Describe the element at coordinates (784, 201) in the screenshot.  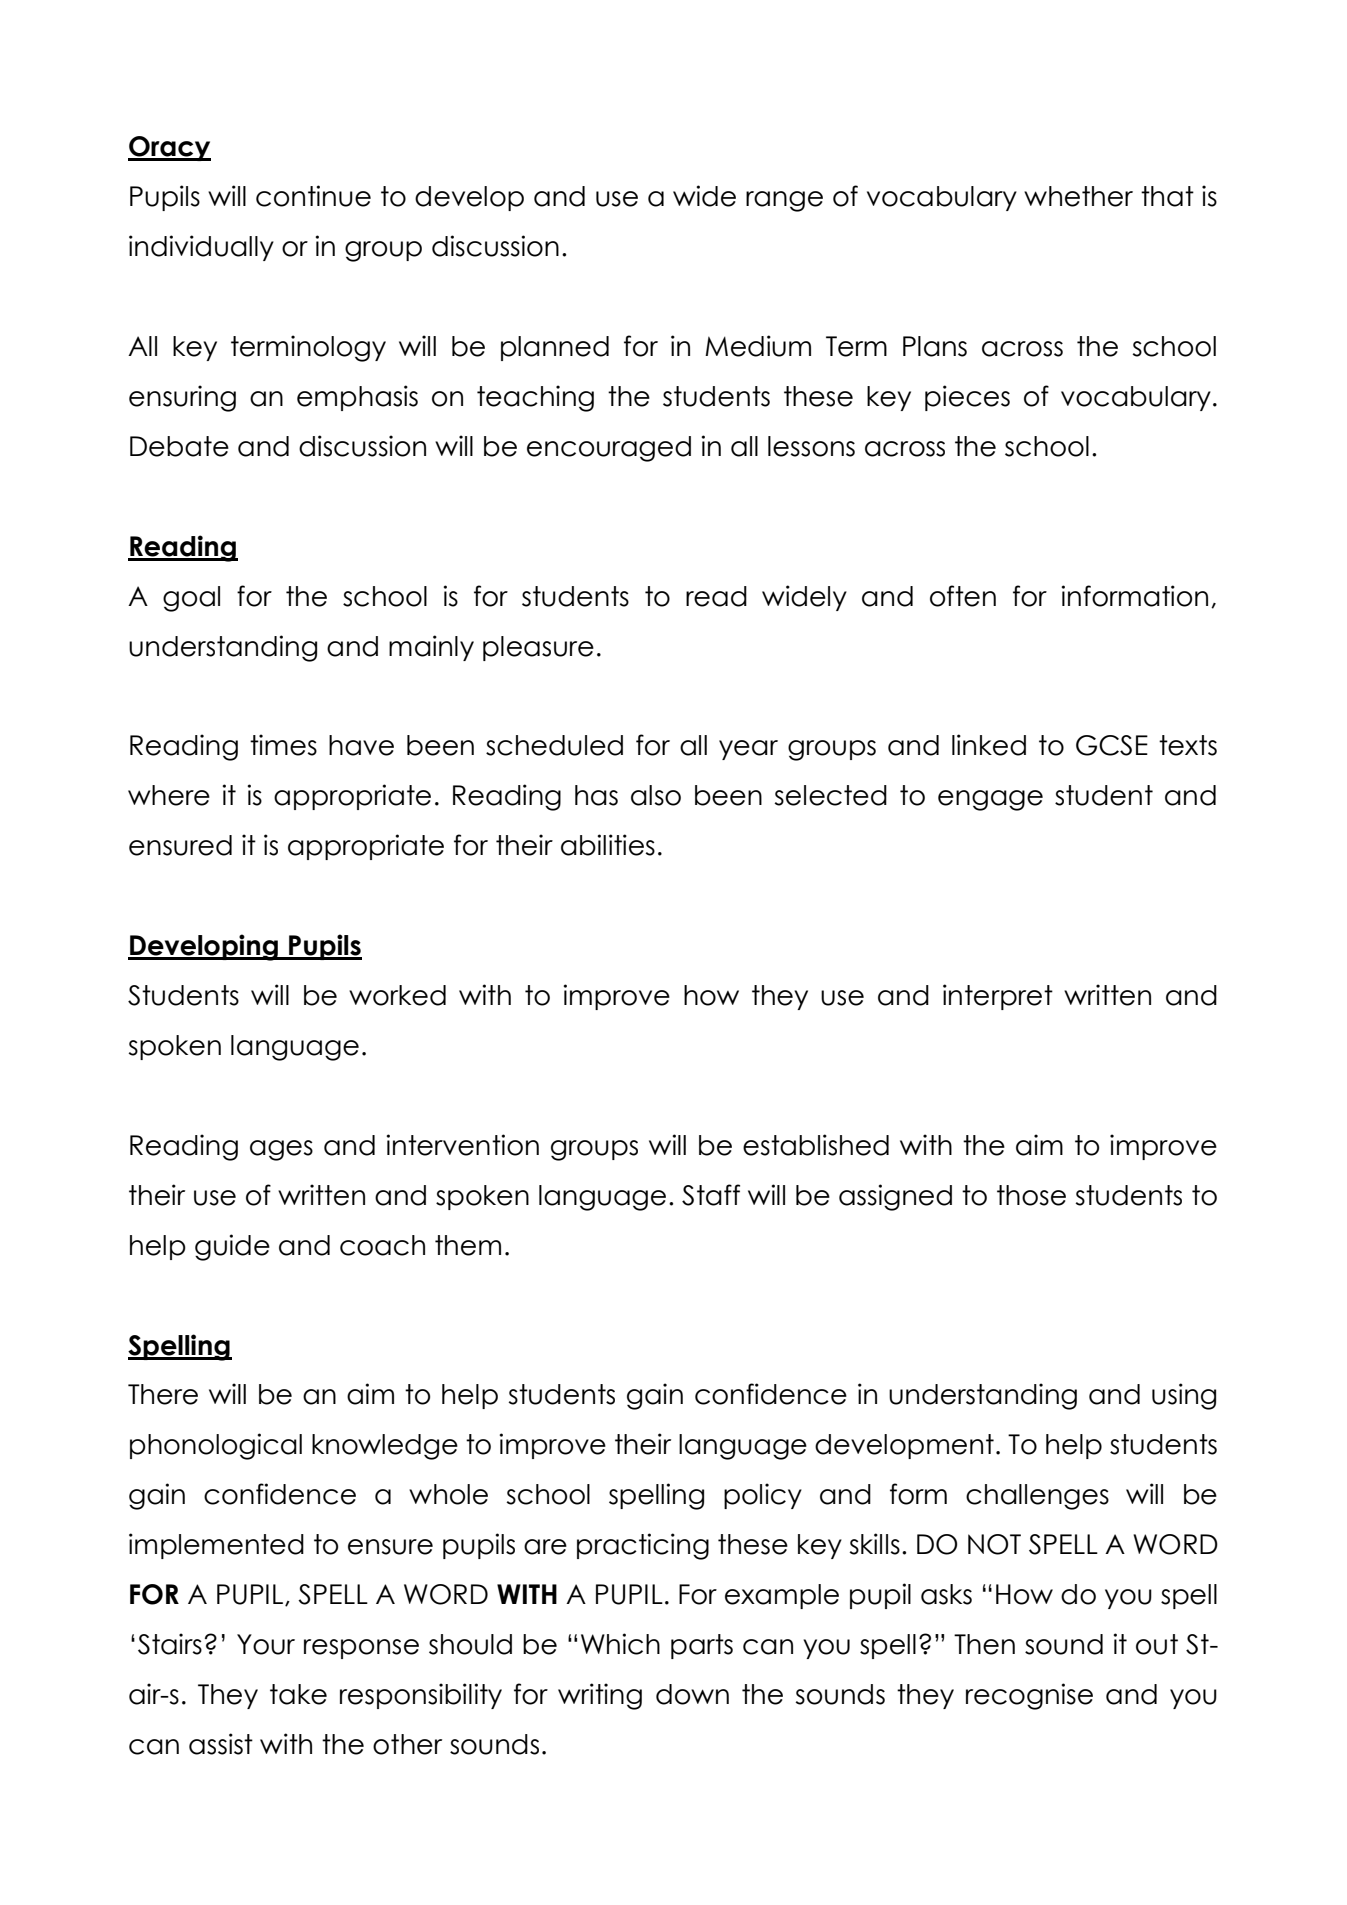
I see `range` at that location.
